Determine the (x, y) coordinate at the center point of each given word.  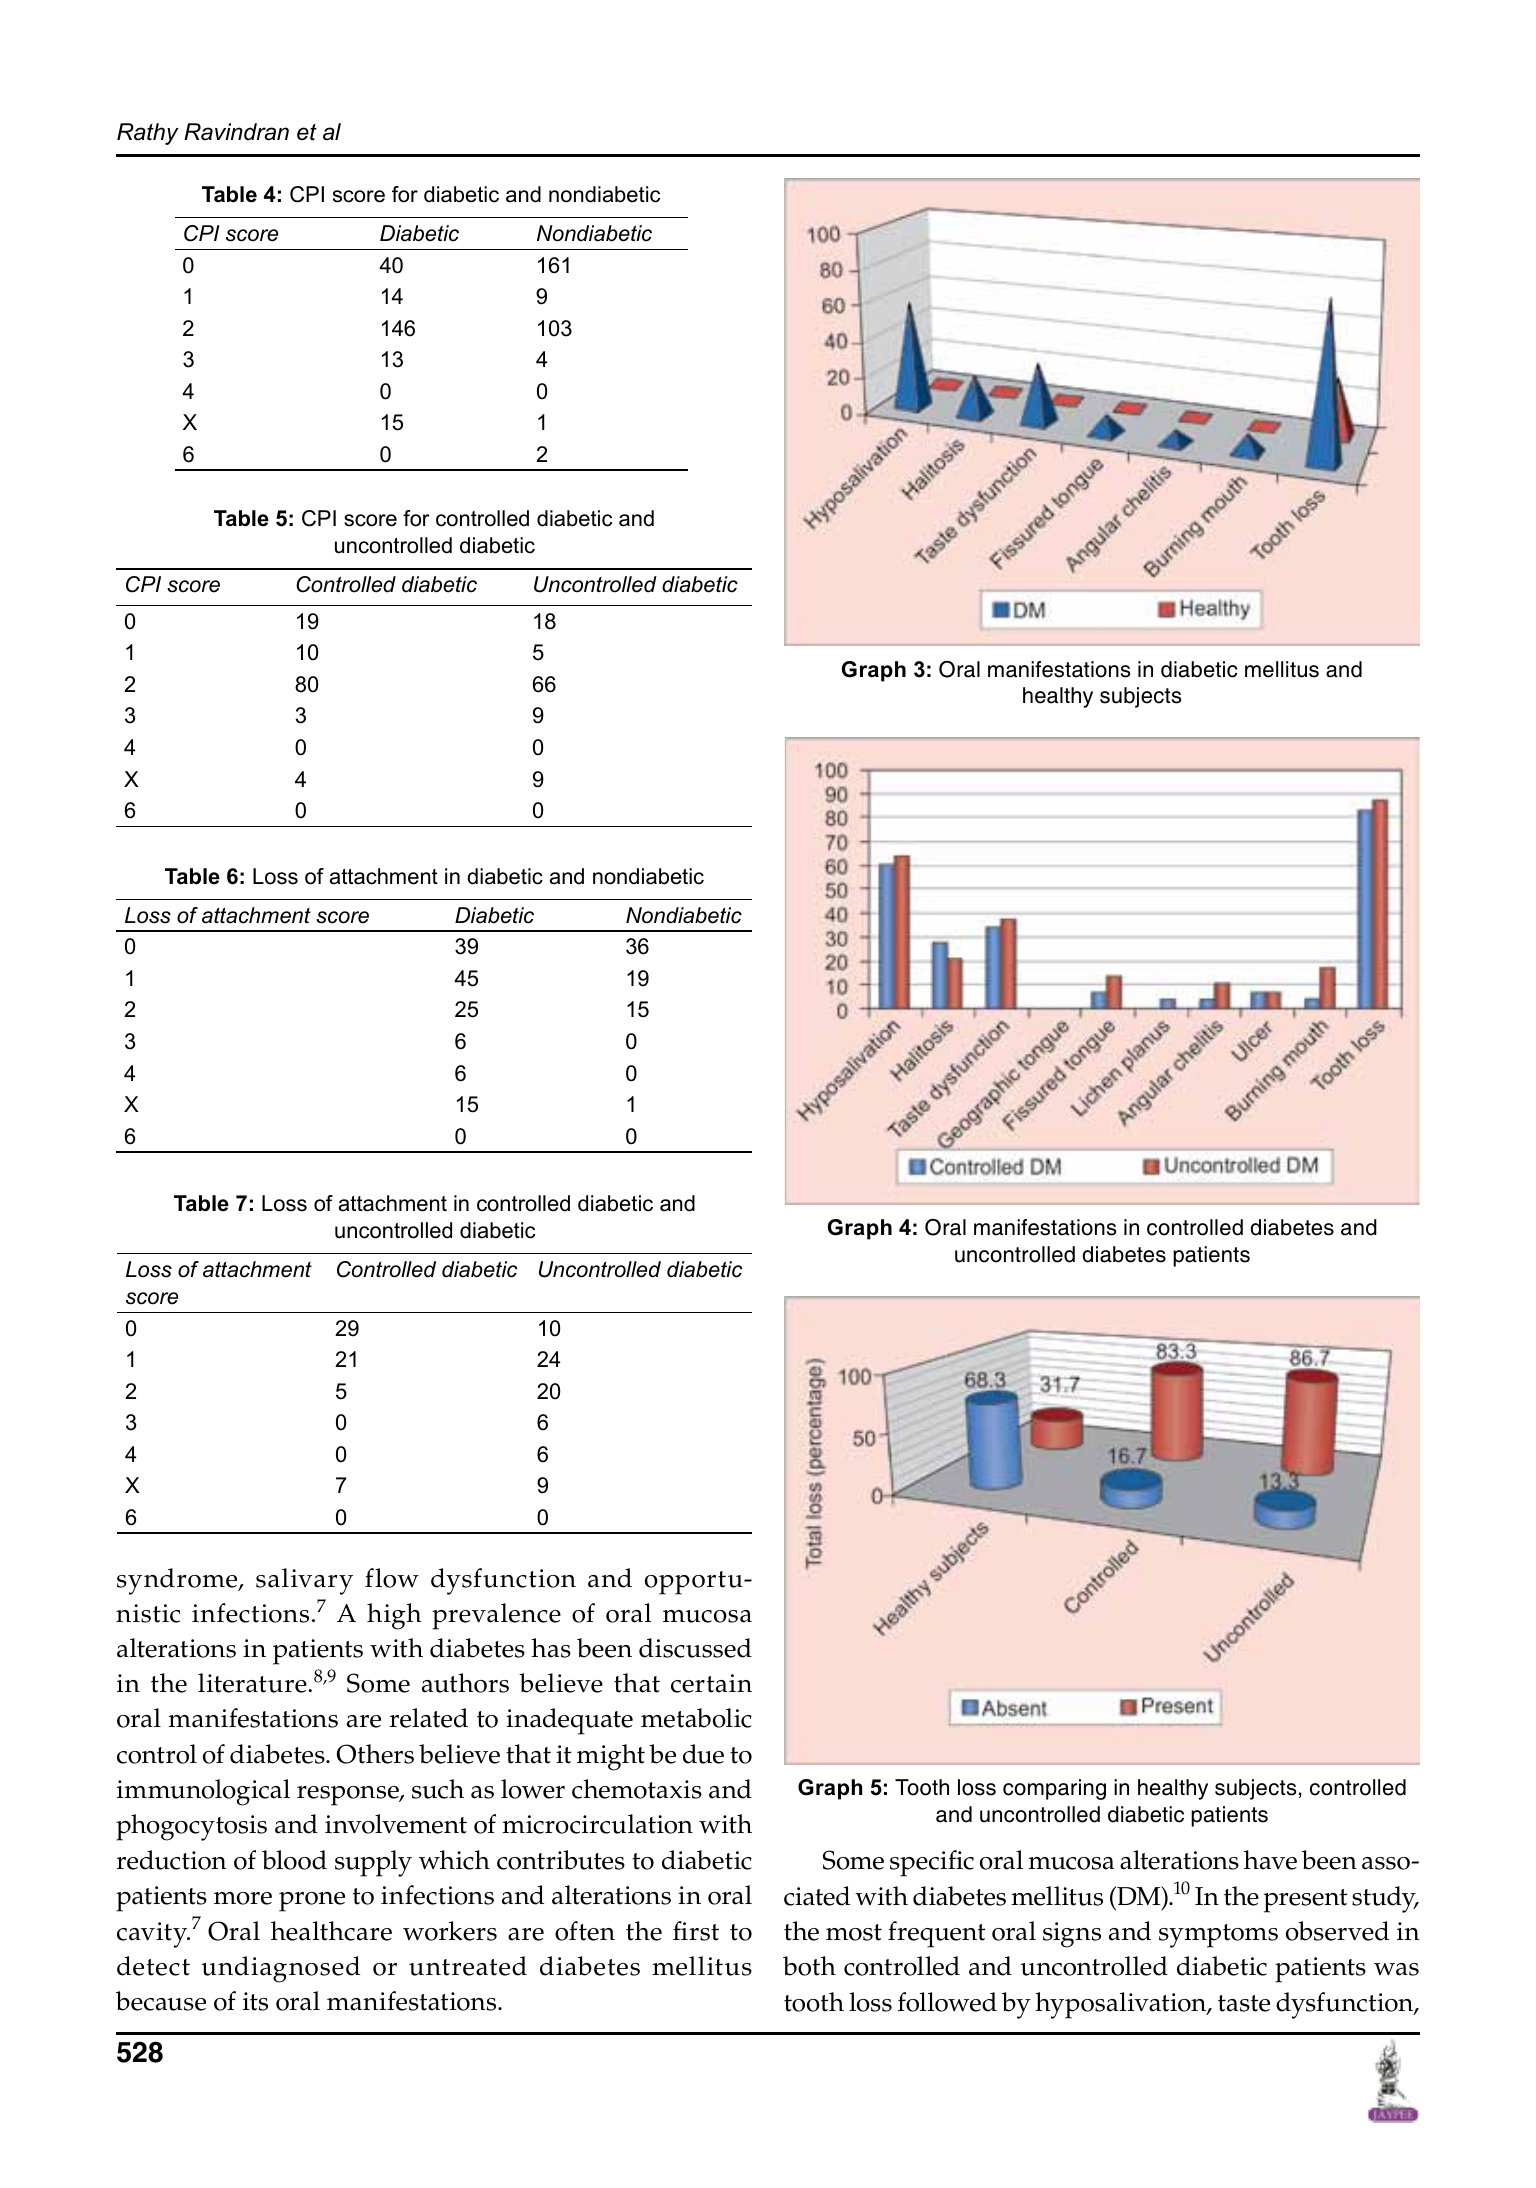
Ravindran (236, 132)
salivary (304, 1581)
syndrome (178, 1581)
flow (392, 1578)
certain (711, 1683)
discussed (695, 1648)
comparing (1054, 1789)
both (809, 1966)
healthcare (331, 1931)
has (551, 1648)
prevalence (496, 1616)
